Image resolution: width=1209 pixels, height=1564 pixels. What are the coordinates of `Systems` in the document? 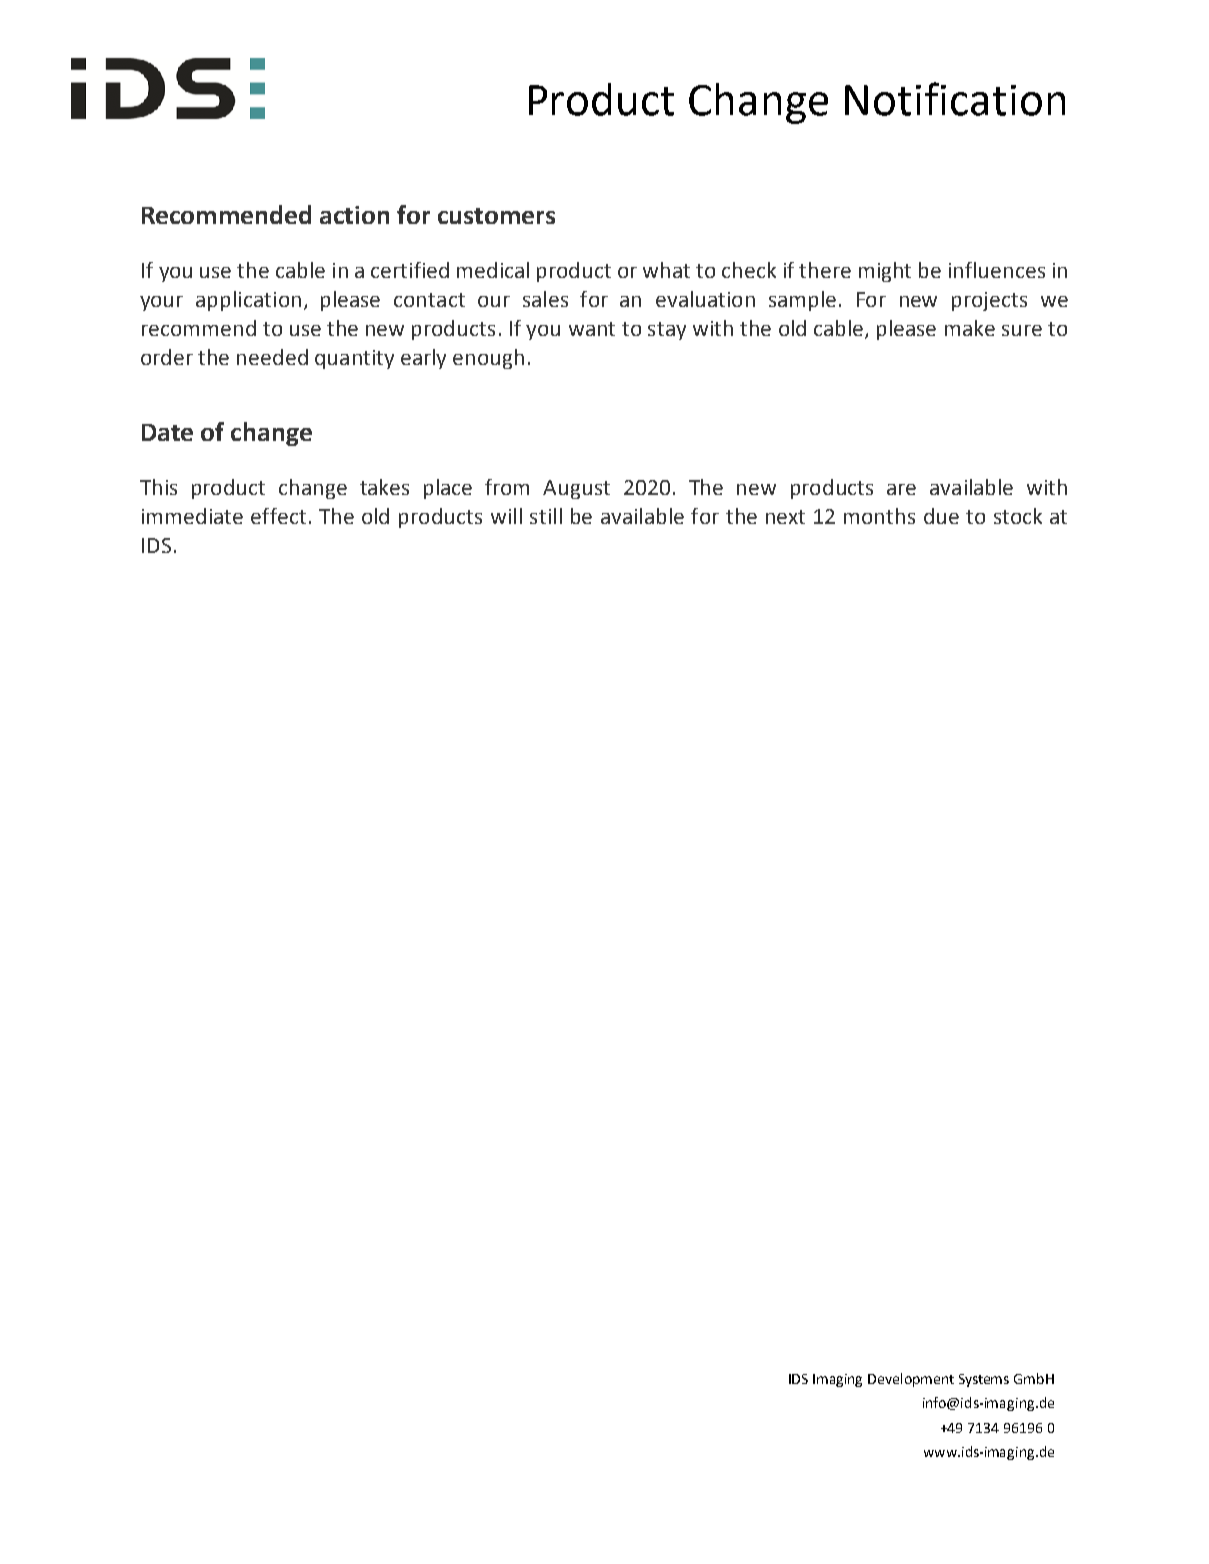 It's located at (984, 1380).
